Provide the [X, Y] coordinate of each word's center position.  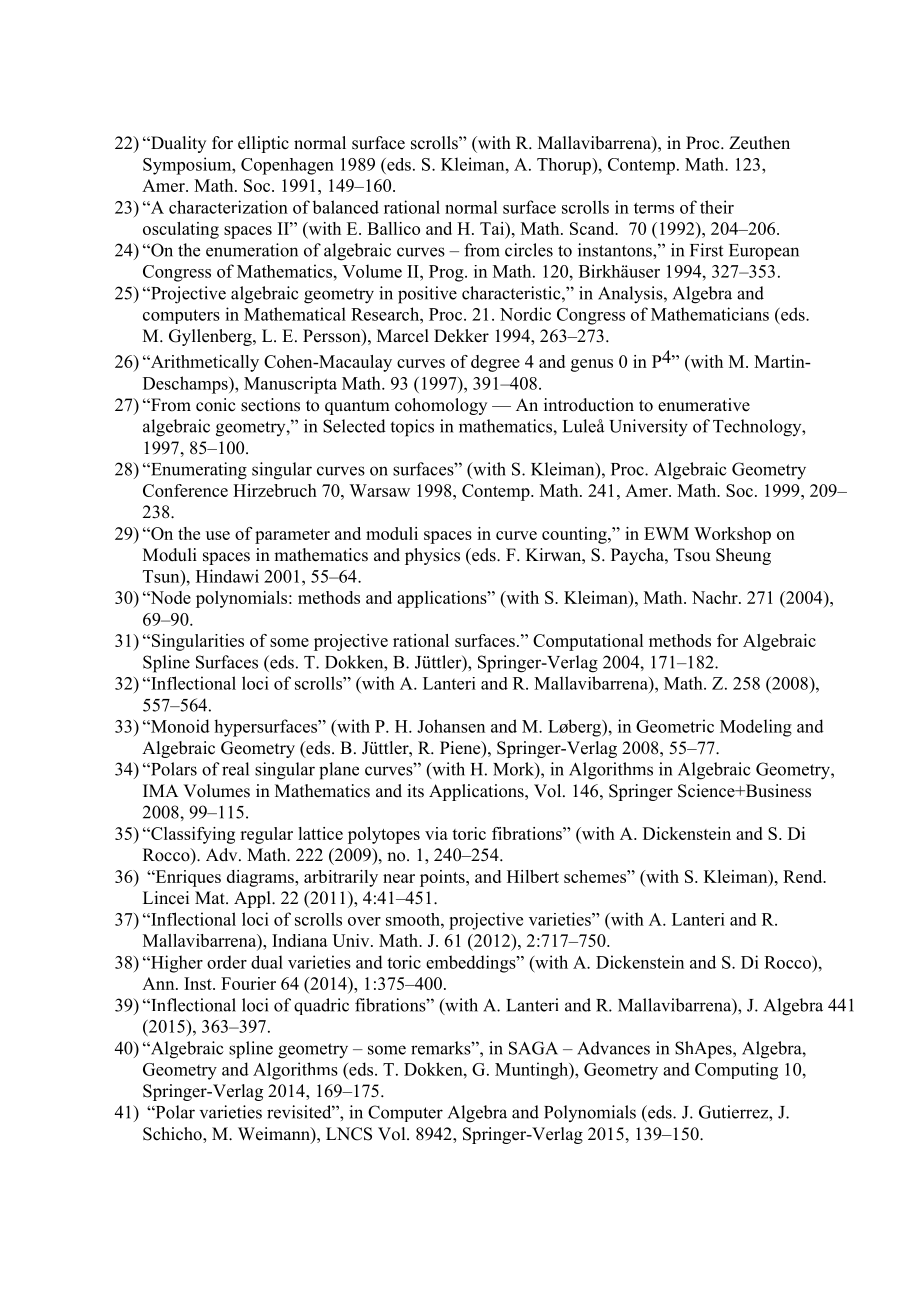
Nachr [716, 597]
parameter [292, 536]
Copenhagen [287, 166]
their [717, 207]
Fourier [248, 983]
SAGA [533, 1048]
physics [432, 556]
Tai [493, 228]
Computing [736, 1071]
